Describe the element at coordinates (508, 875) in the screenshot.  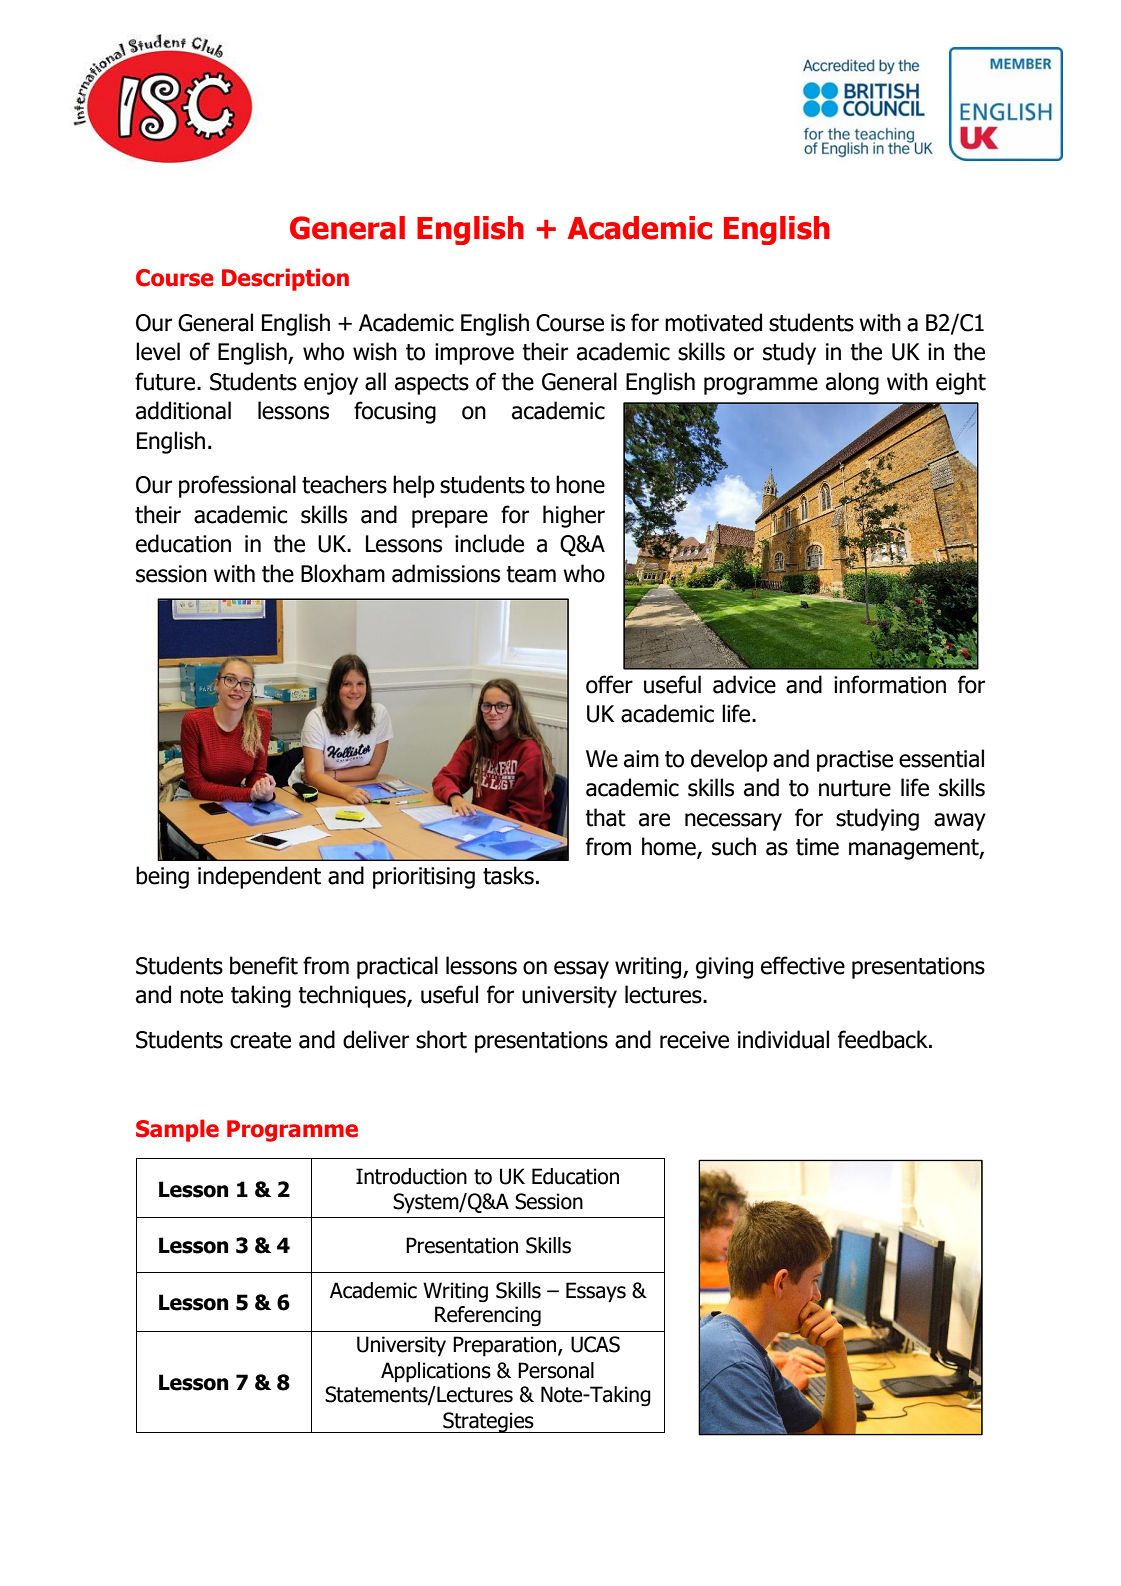
I see `tasks` at that location.
